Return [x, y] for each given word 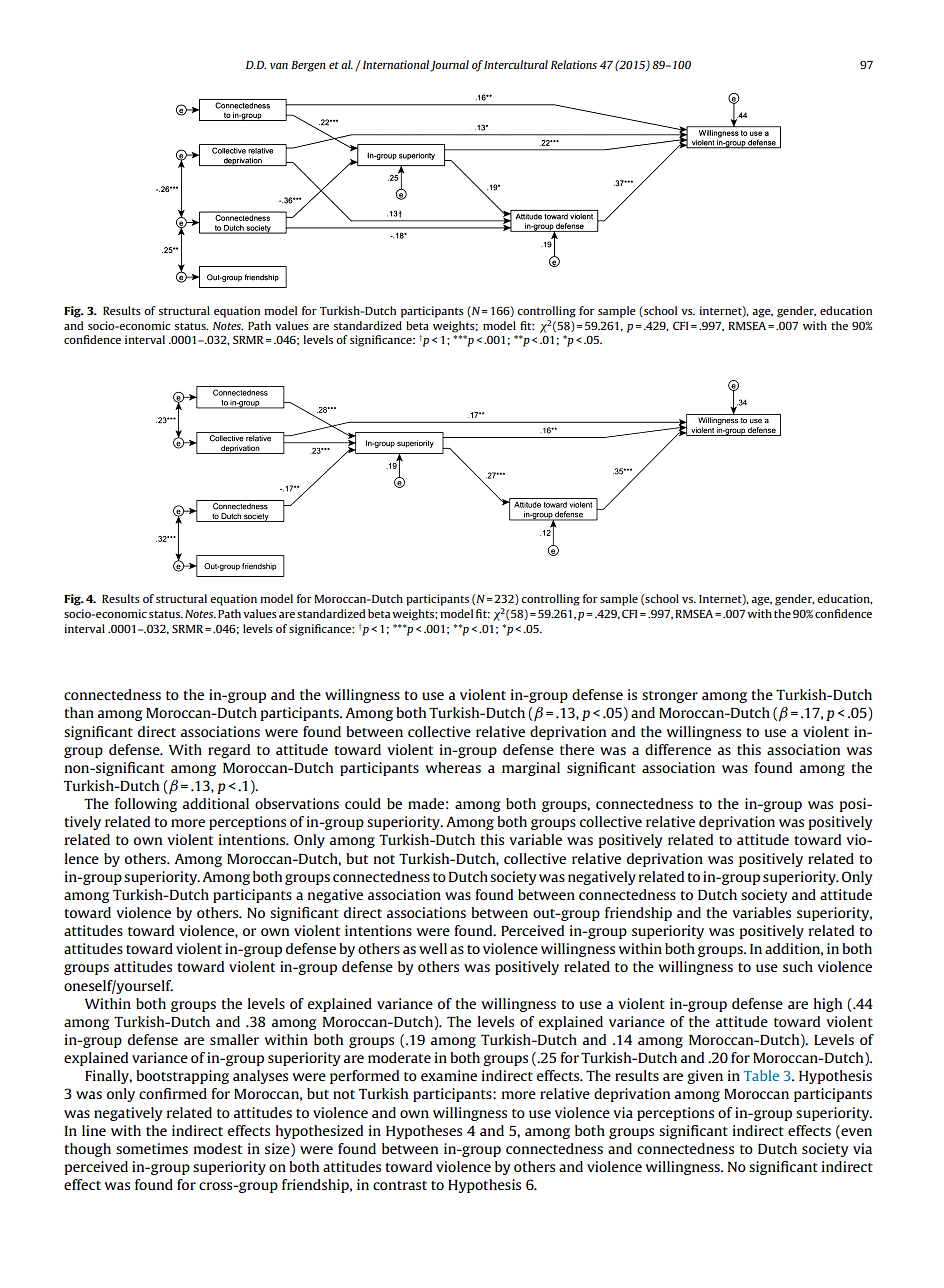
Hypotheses [424, 1132]
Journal [449, 66]
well [433, 948]
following [146, 805]
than [79, 712]
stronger [670, 697]
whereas [453, 767]
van [279, 66]
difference [678, 749]
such [798, 966]
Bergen [308, 66]
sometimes [152, 1148]
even [856, 1132]
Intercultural [516, 64]
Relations [574, 64]
